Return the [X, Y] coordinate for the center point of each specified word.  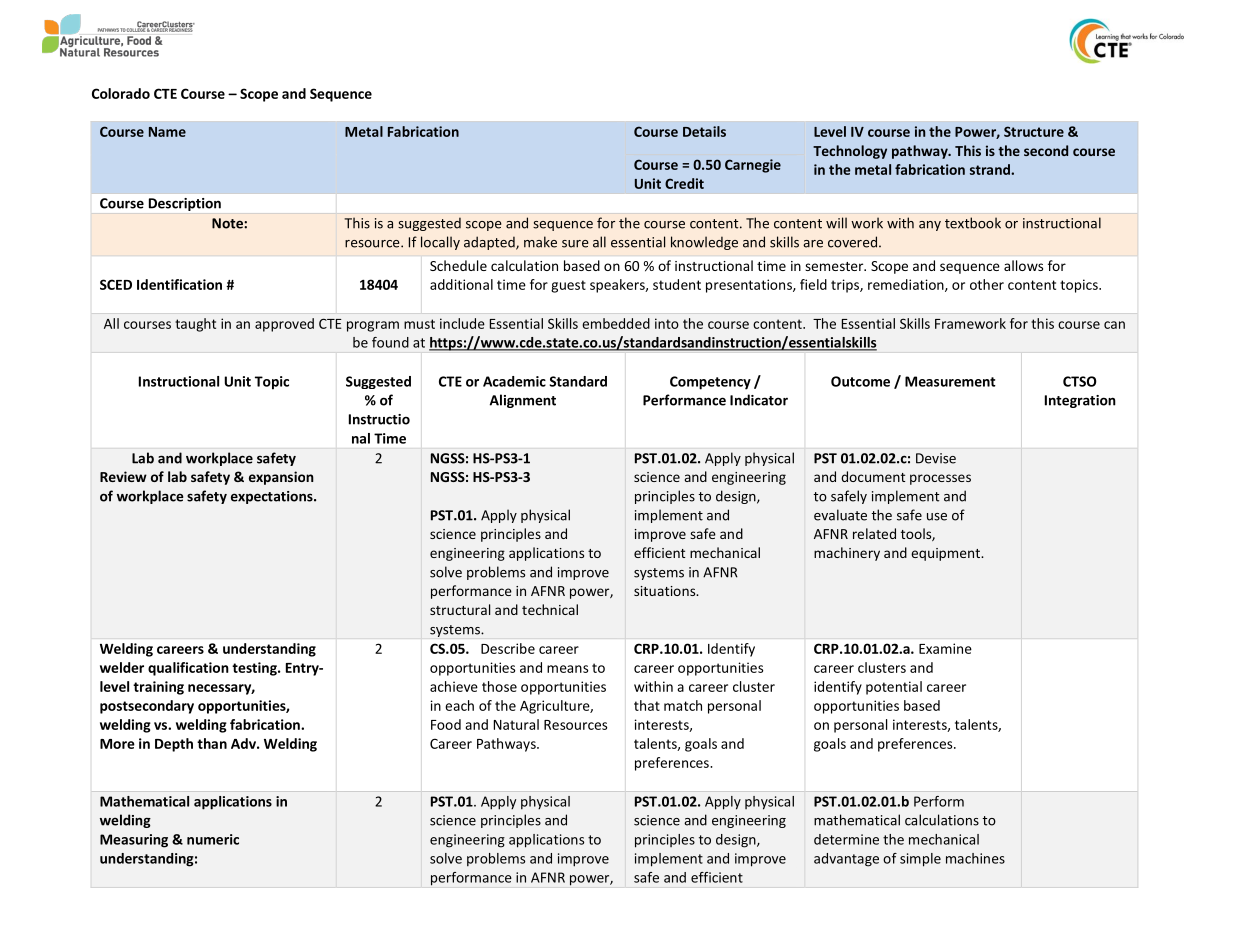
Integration [1080, 401]
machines [975, 858]
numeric [213, 839]
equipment [946, 554]
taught [195, 325]
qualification [188, 669]
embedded [616, 323]
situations [666, 591]
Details [704, 131]
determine [846, 839]
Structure [1034, 131]
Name [167, 132]
